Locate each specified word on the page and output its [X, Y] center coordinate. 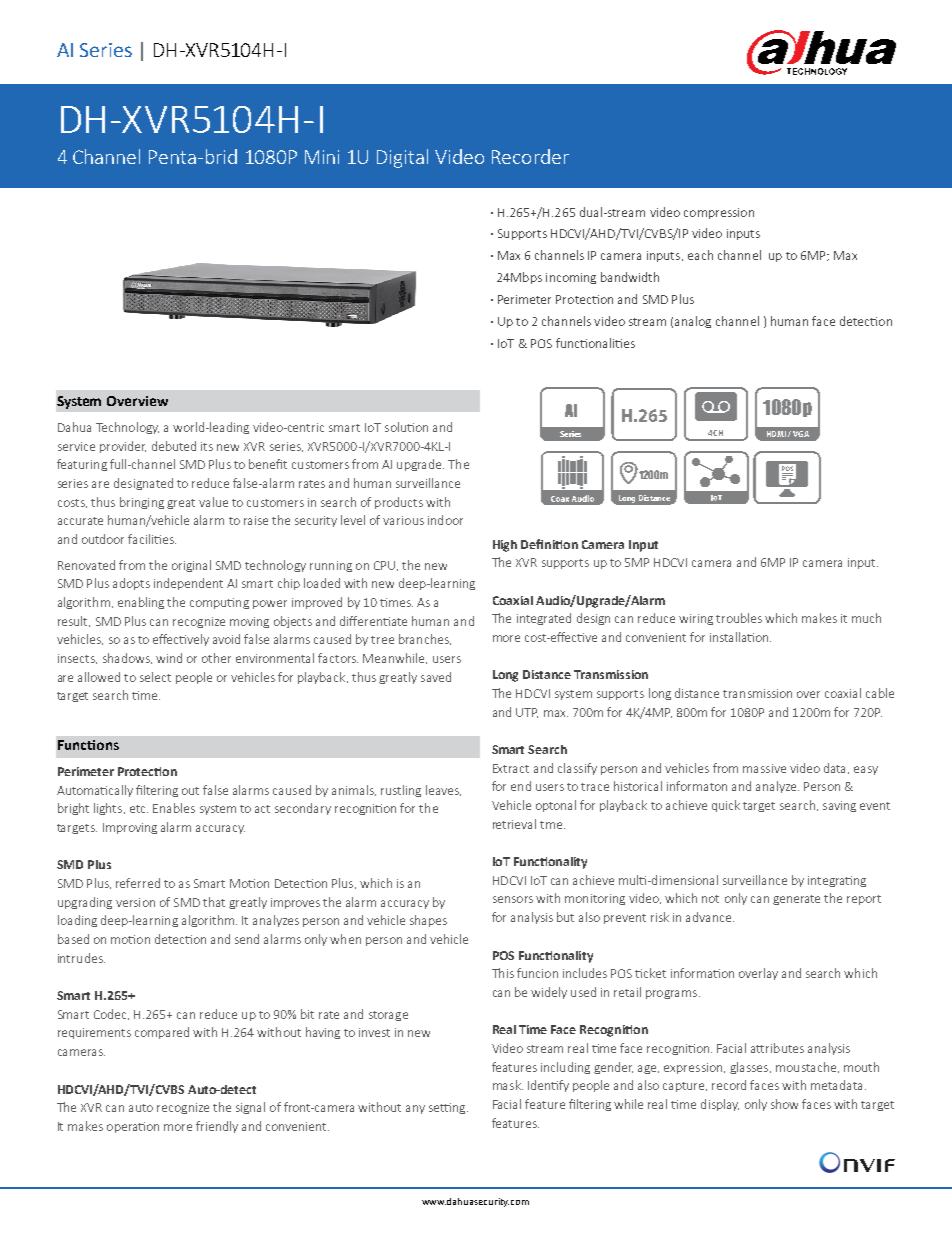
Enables [174, 808]
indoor [445, 520]
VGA [801, 434]
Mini [322, 157]
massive [764, 768]
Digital [402, 158]
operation [133, 1127]
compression [719, 213]
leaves [443, 790]
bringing [142, 503]
